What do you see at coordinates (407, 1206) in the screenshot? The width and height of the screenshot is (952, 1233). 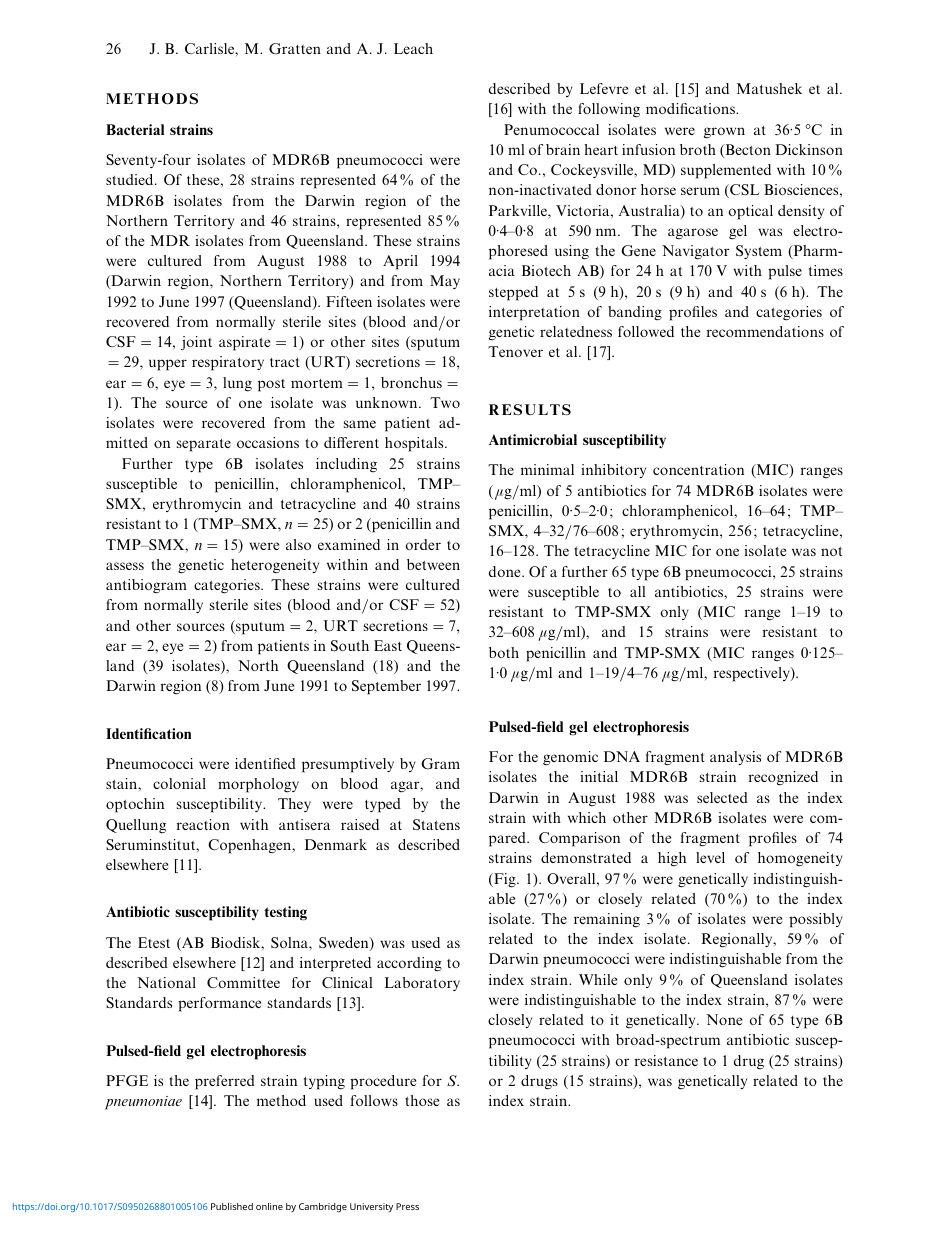 I see `Press` at bounding box center [407, 1206].
